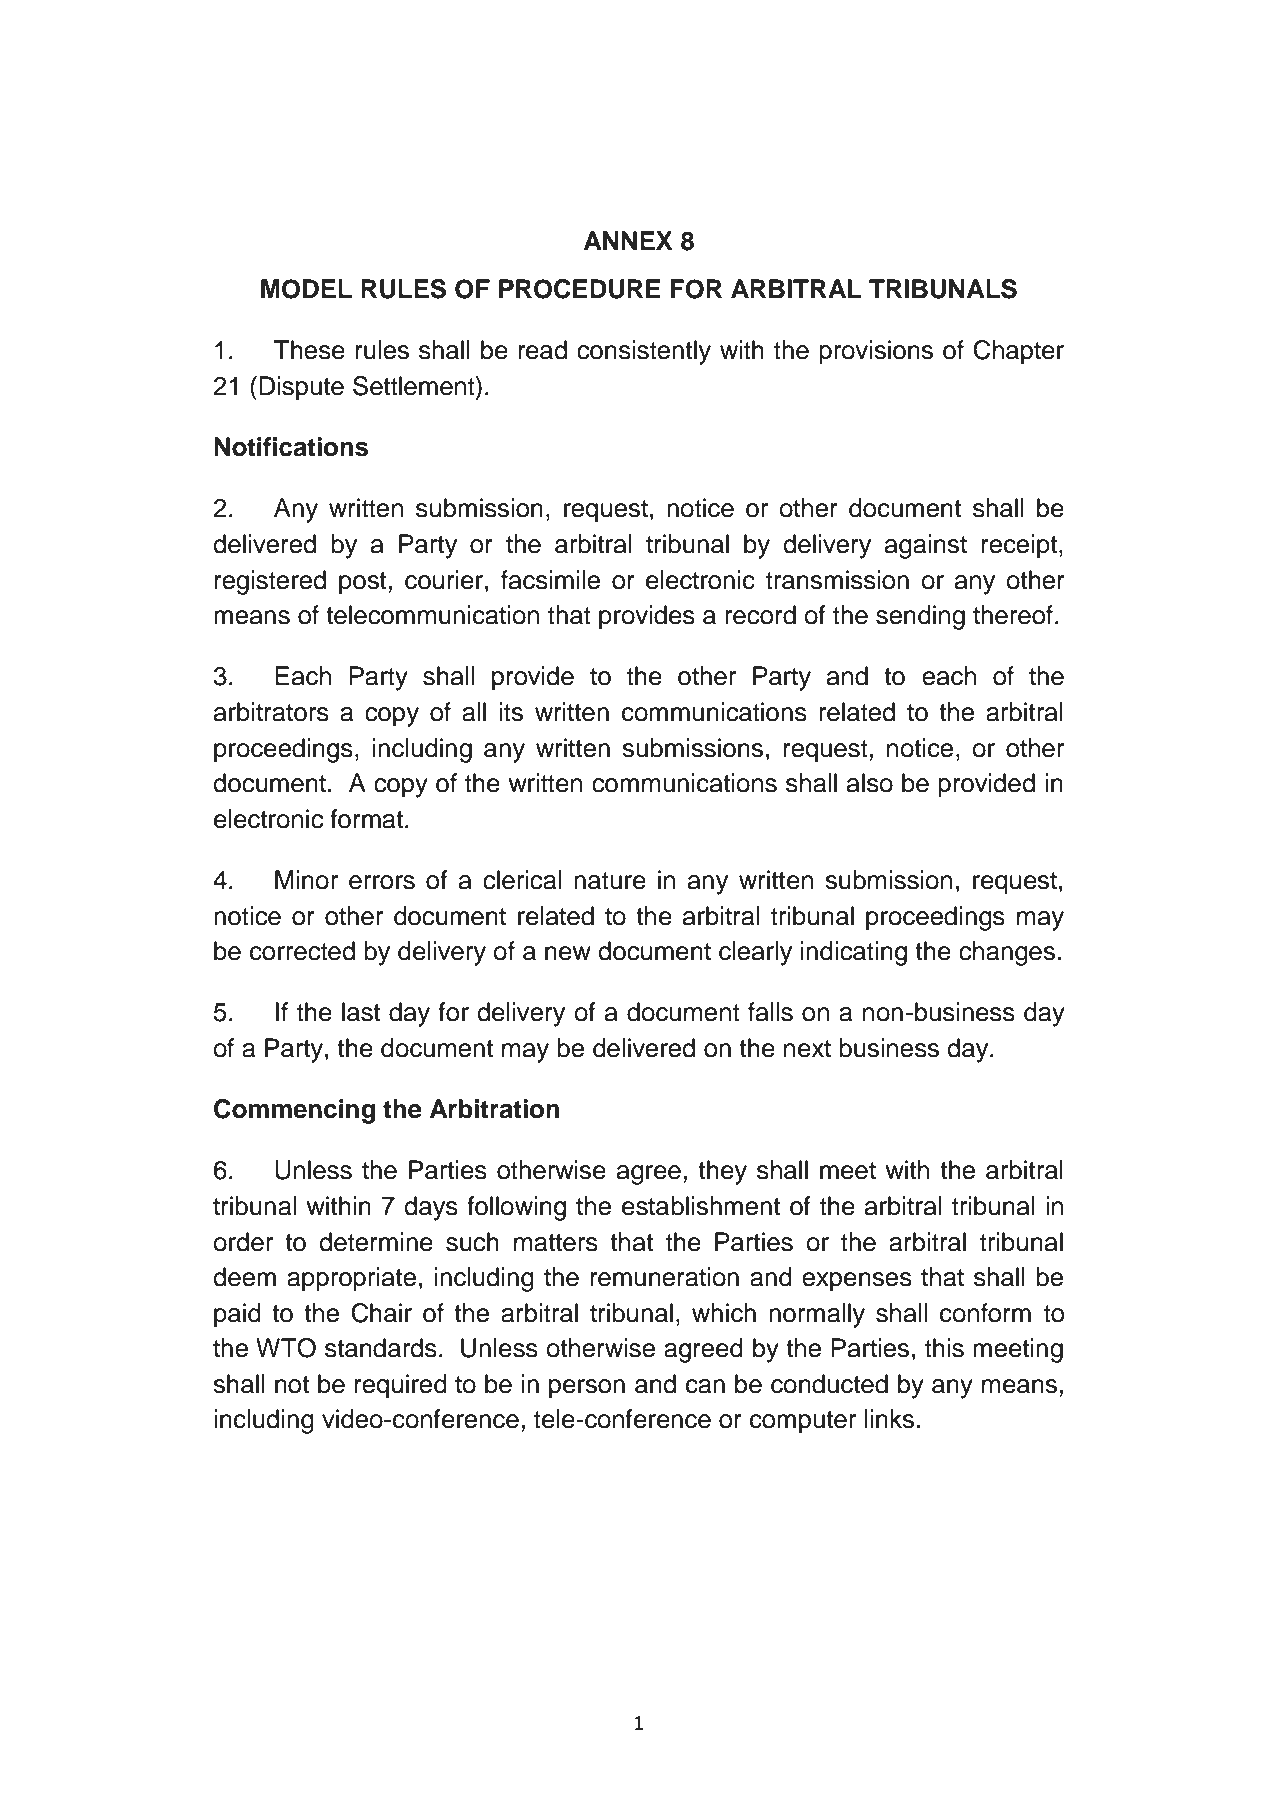 This screenshot has height=1807, width=1278. What do you see at coordinates (568, 953) in the screenshot?
I see `new` at bounding box center [568, 953].
